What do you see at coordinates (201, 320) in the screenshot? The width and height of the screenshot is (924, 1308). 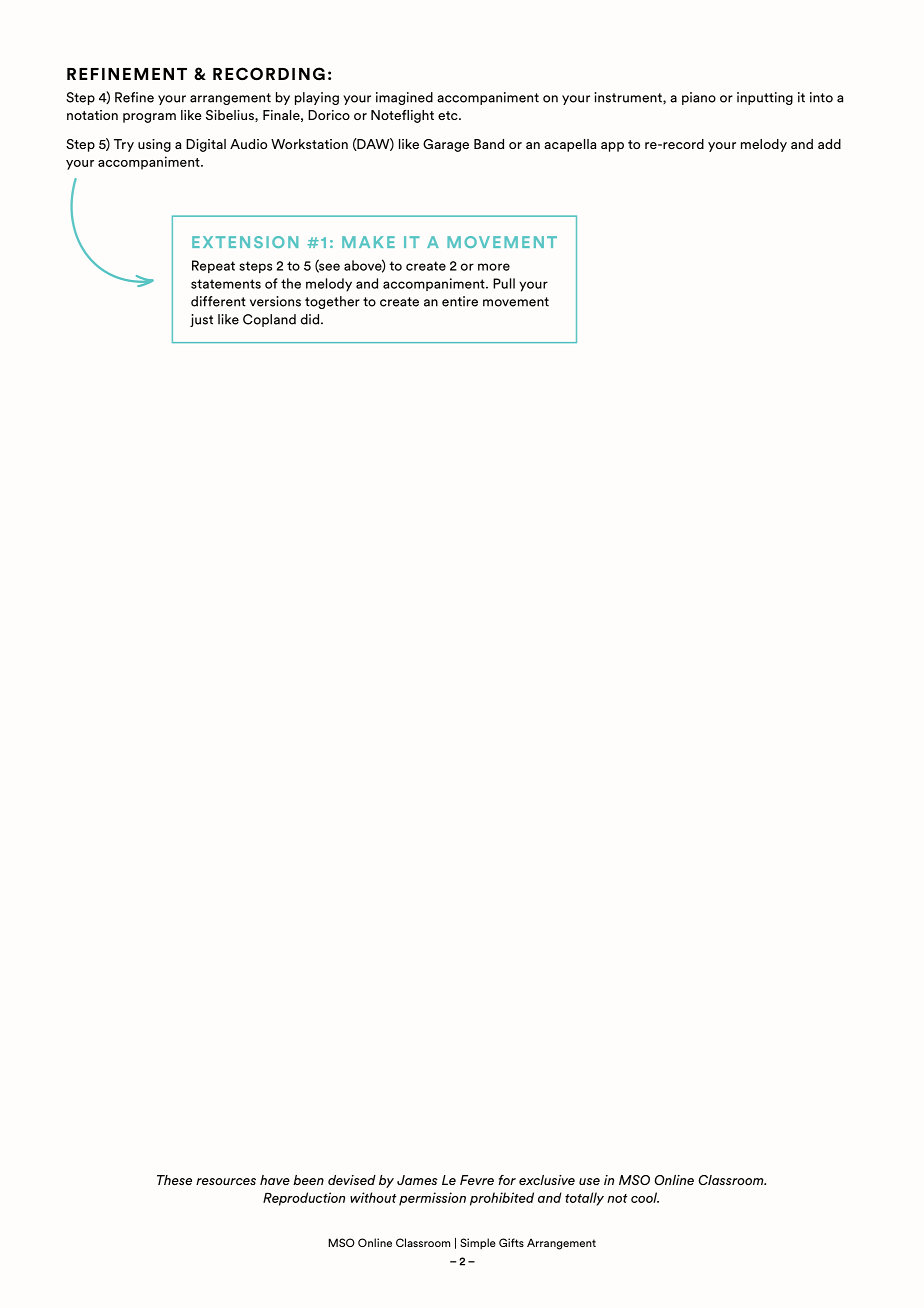 I see `just` at bounding box center [201, 320].
